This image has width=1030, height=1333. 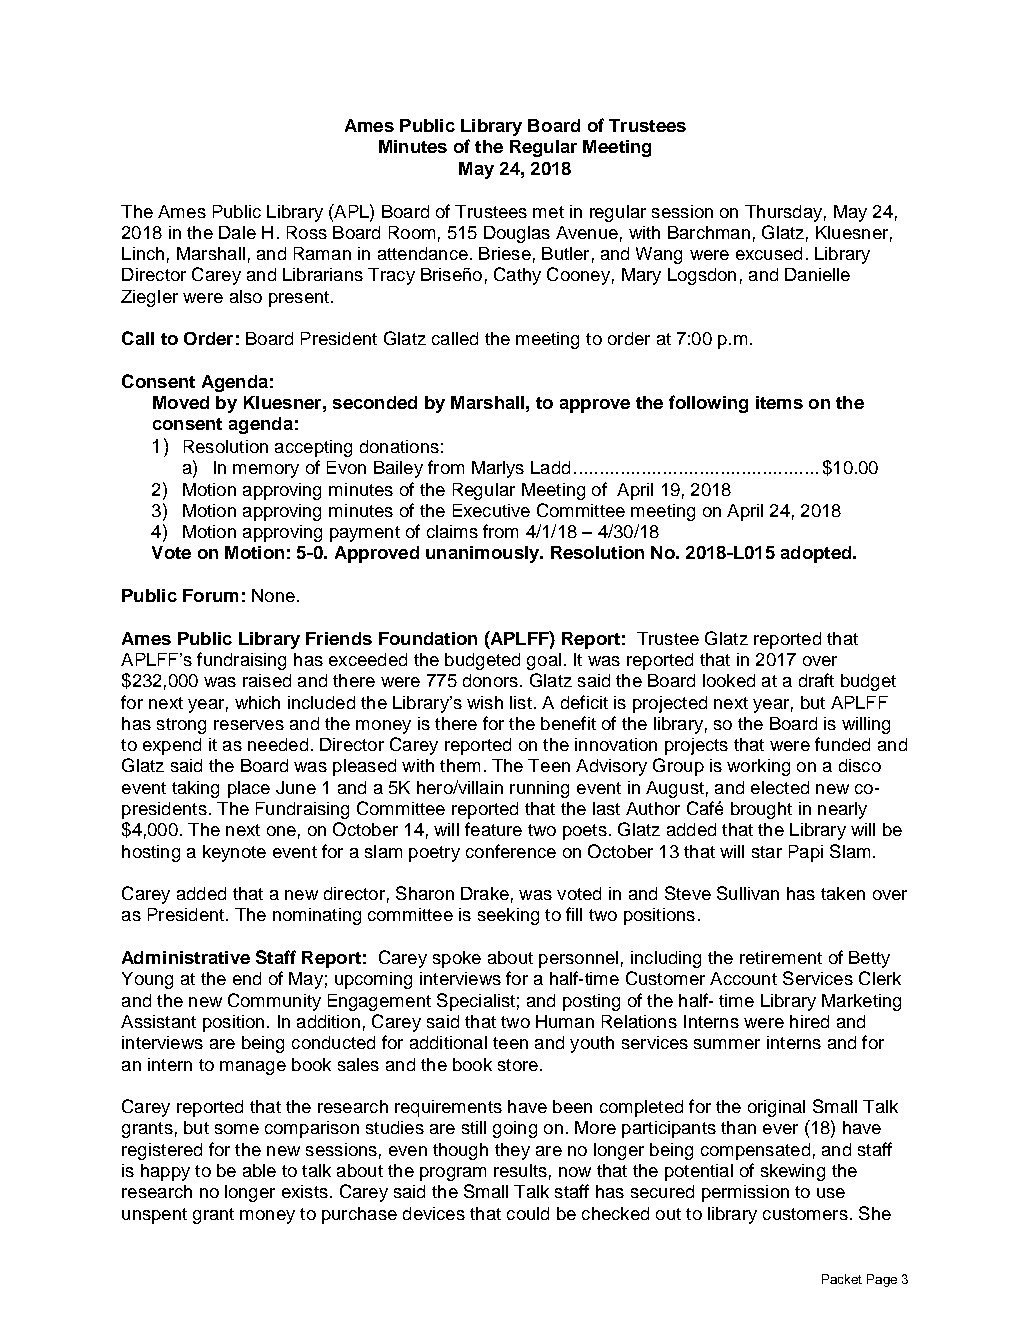 What do you see at coordinates (809, 1021) in the image?
I see `hired` at bounding box center [809, 1021].
